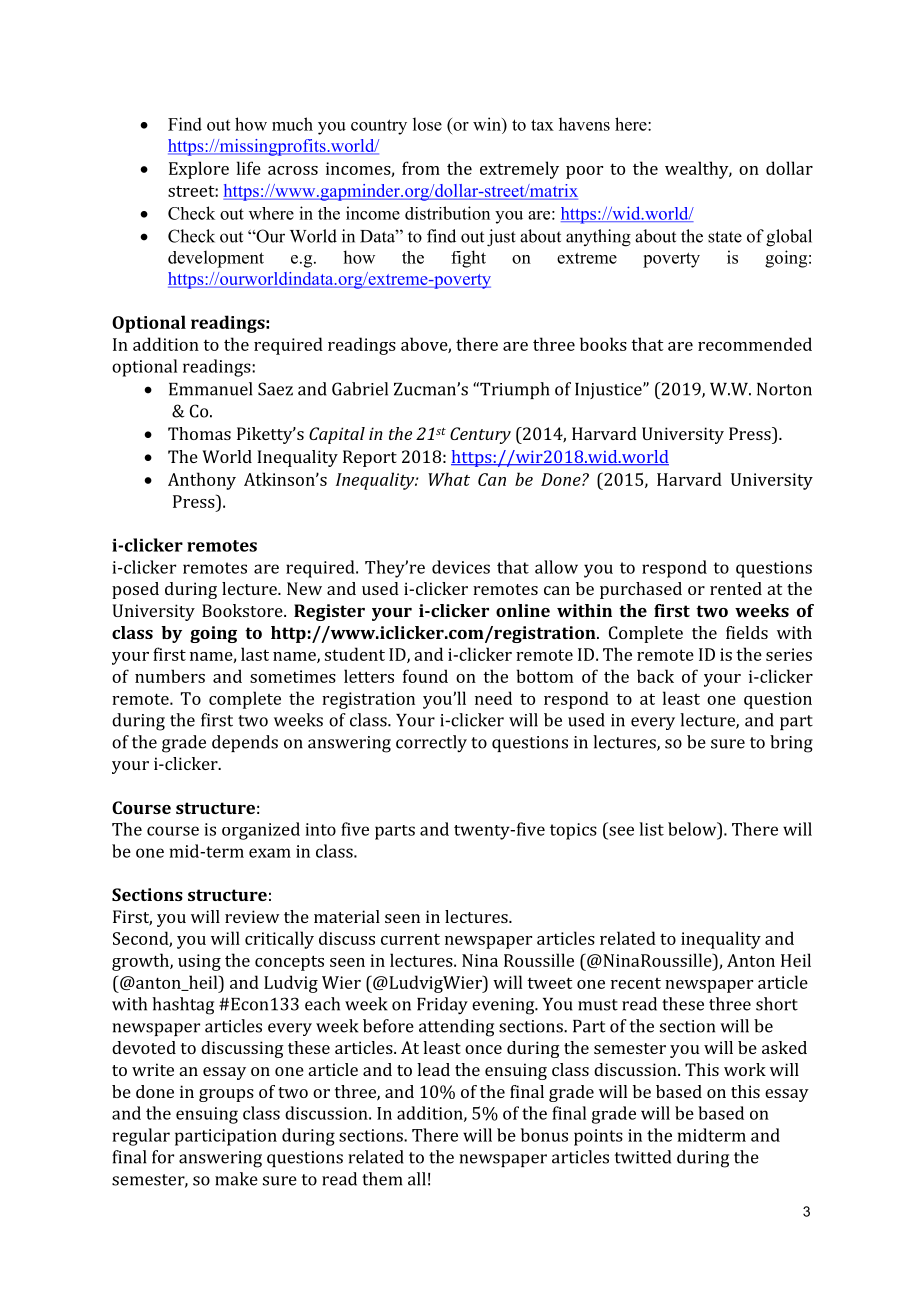 Image resolution: width=924 pixels, height=1308 pixels. Describe the element at coordinates (425, 676) in the screenshot. I see `found` at that location.
